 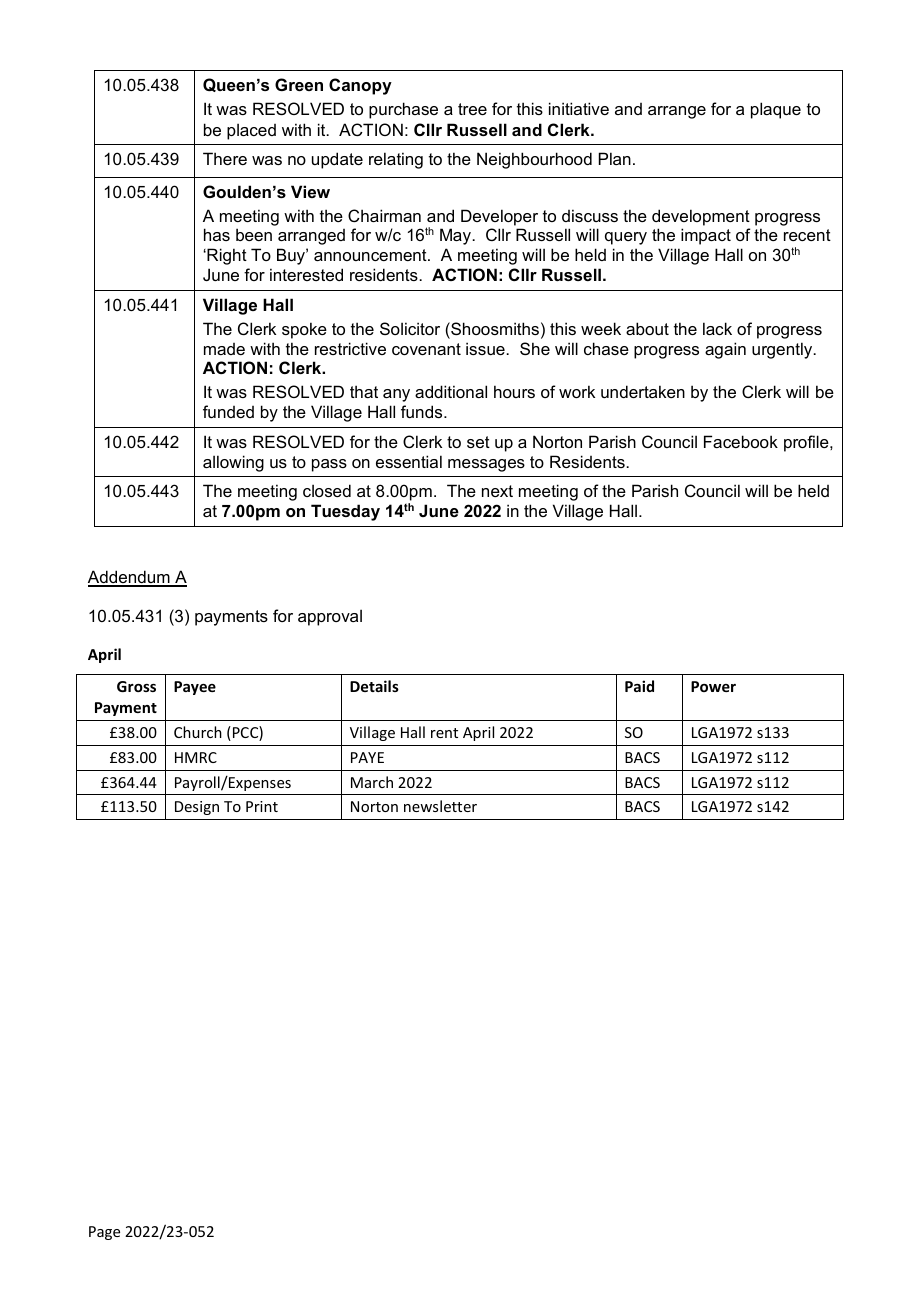 I want to click on plaque, so click(x=776, y=110).
